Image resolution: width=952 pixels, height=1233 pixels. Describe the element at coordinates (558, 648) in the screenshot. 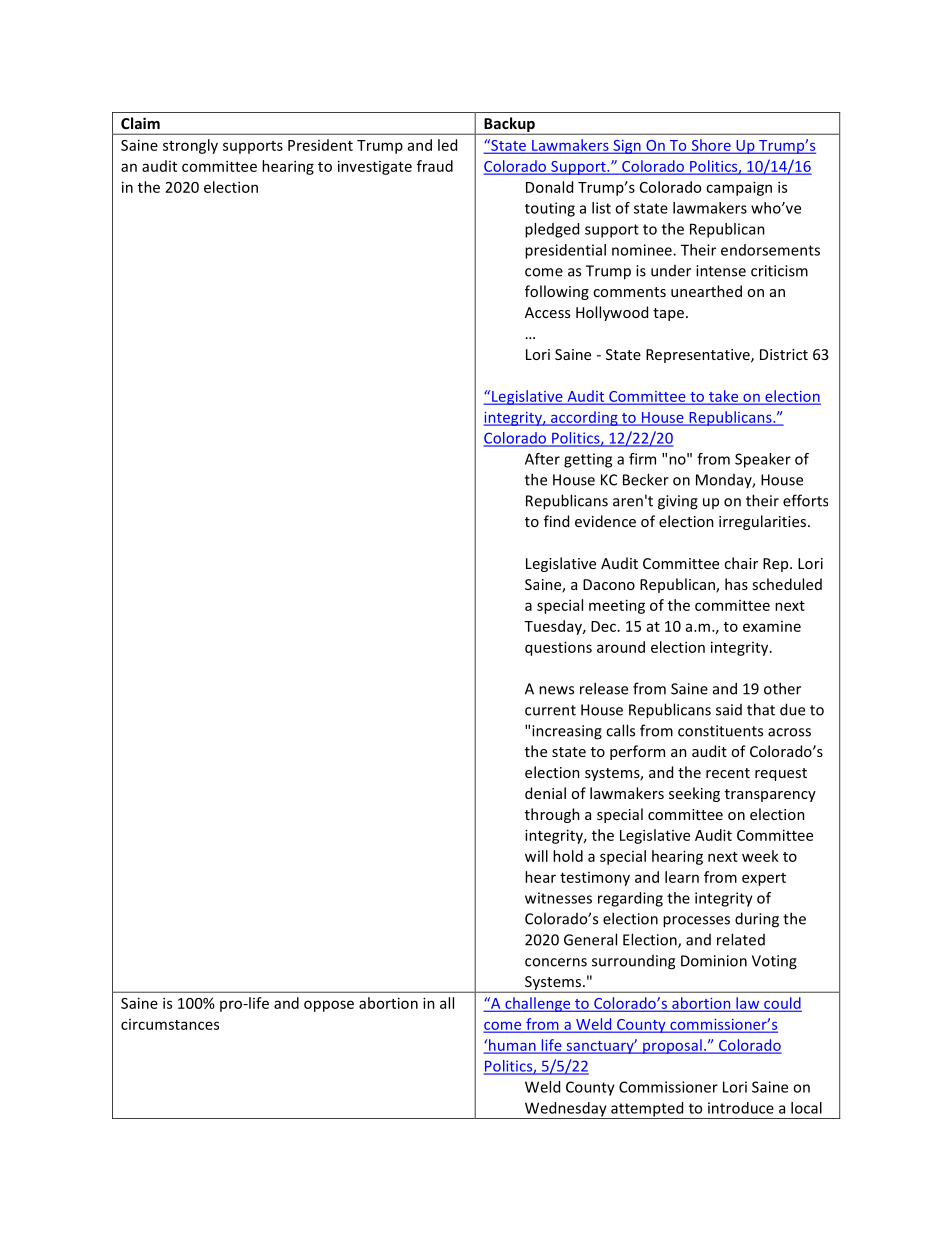

I see `questions` at that location.
